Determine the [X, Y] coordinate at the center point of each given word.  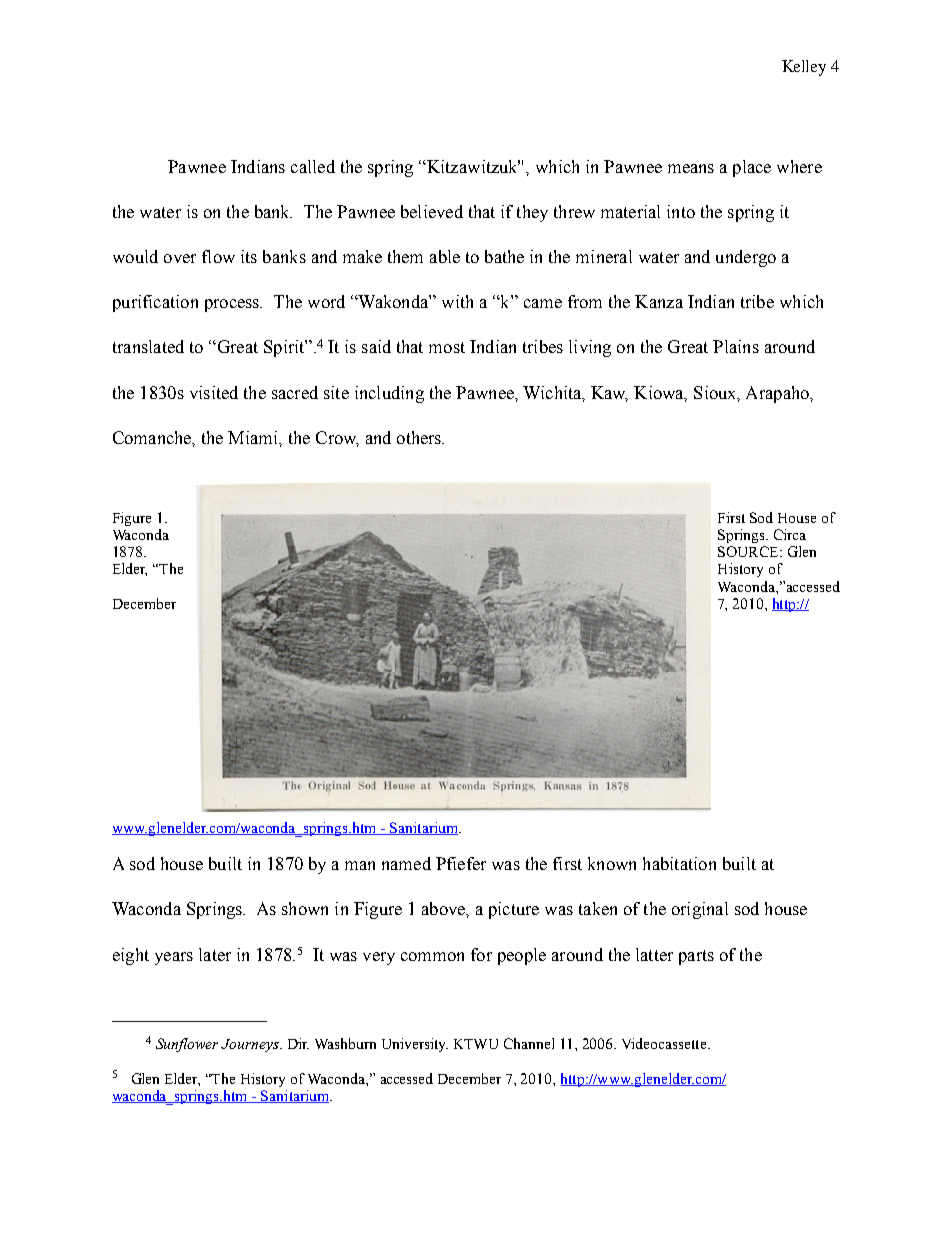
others [420, 437]
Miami [254, 437]
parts [696, 957]
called [313, 166]
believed [432, 211]
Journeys [251, 1045]
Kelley [804, 68]
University [415, 1045]
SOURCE [749, 551]
